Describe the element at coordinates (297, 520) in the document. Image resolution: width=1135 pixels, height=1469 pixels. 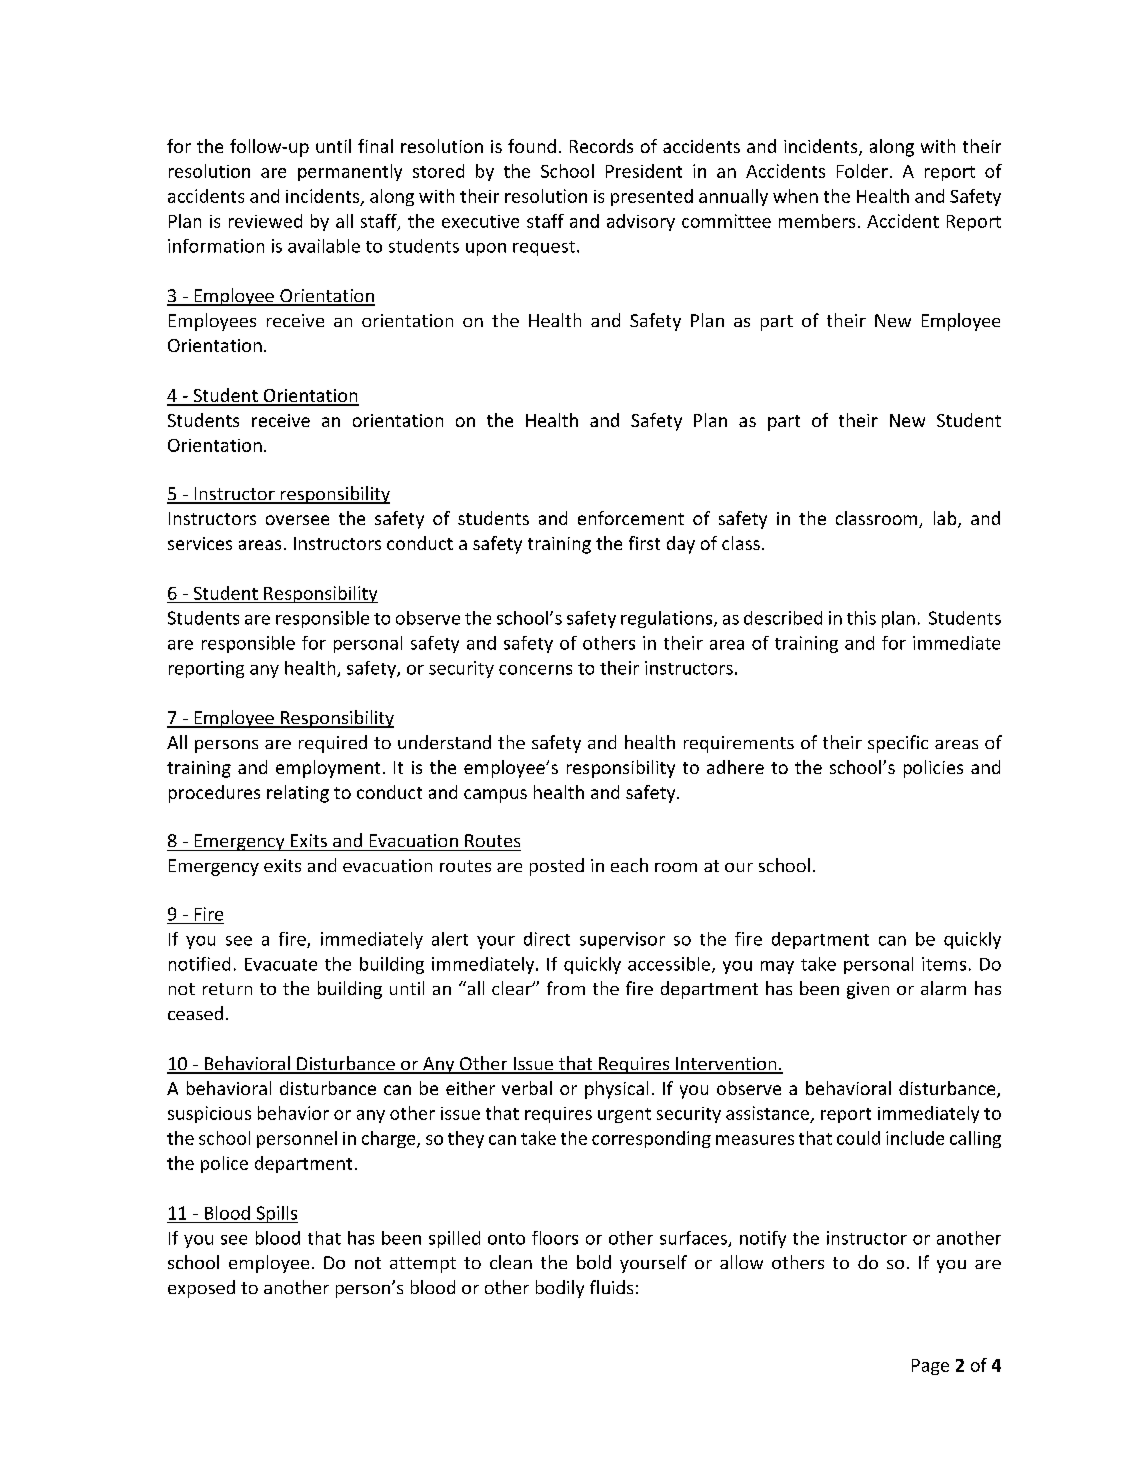
I see `oversee` at that location.
